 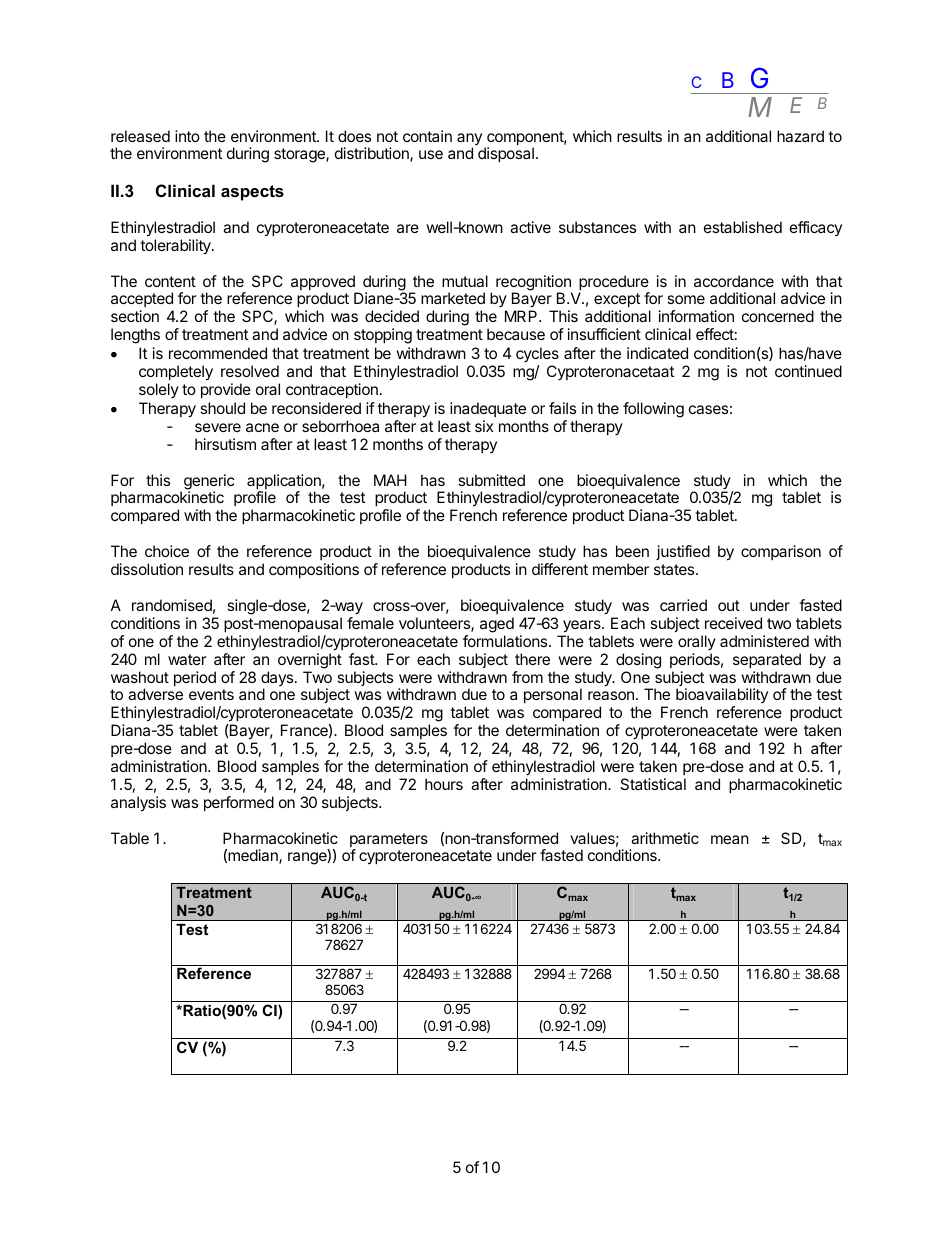 I want to click on hazard, so click(x=800, y=136).
